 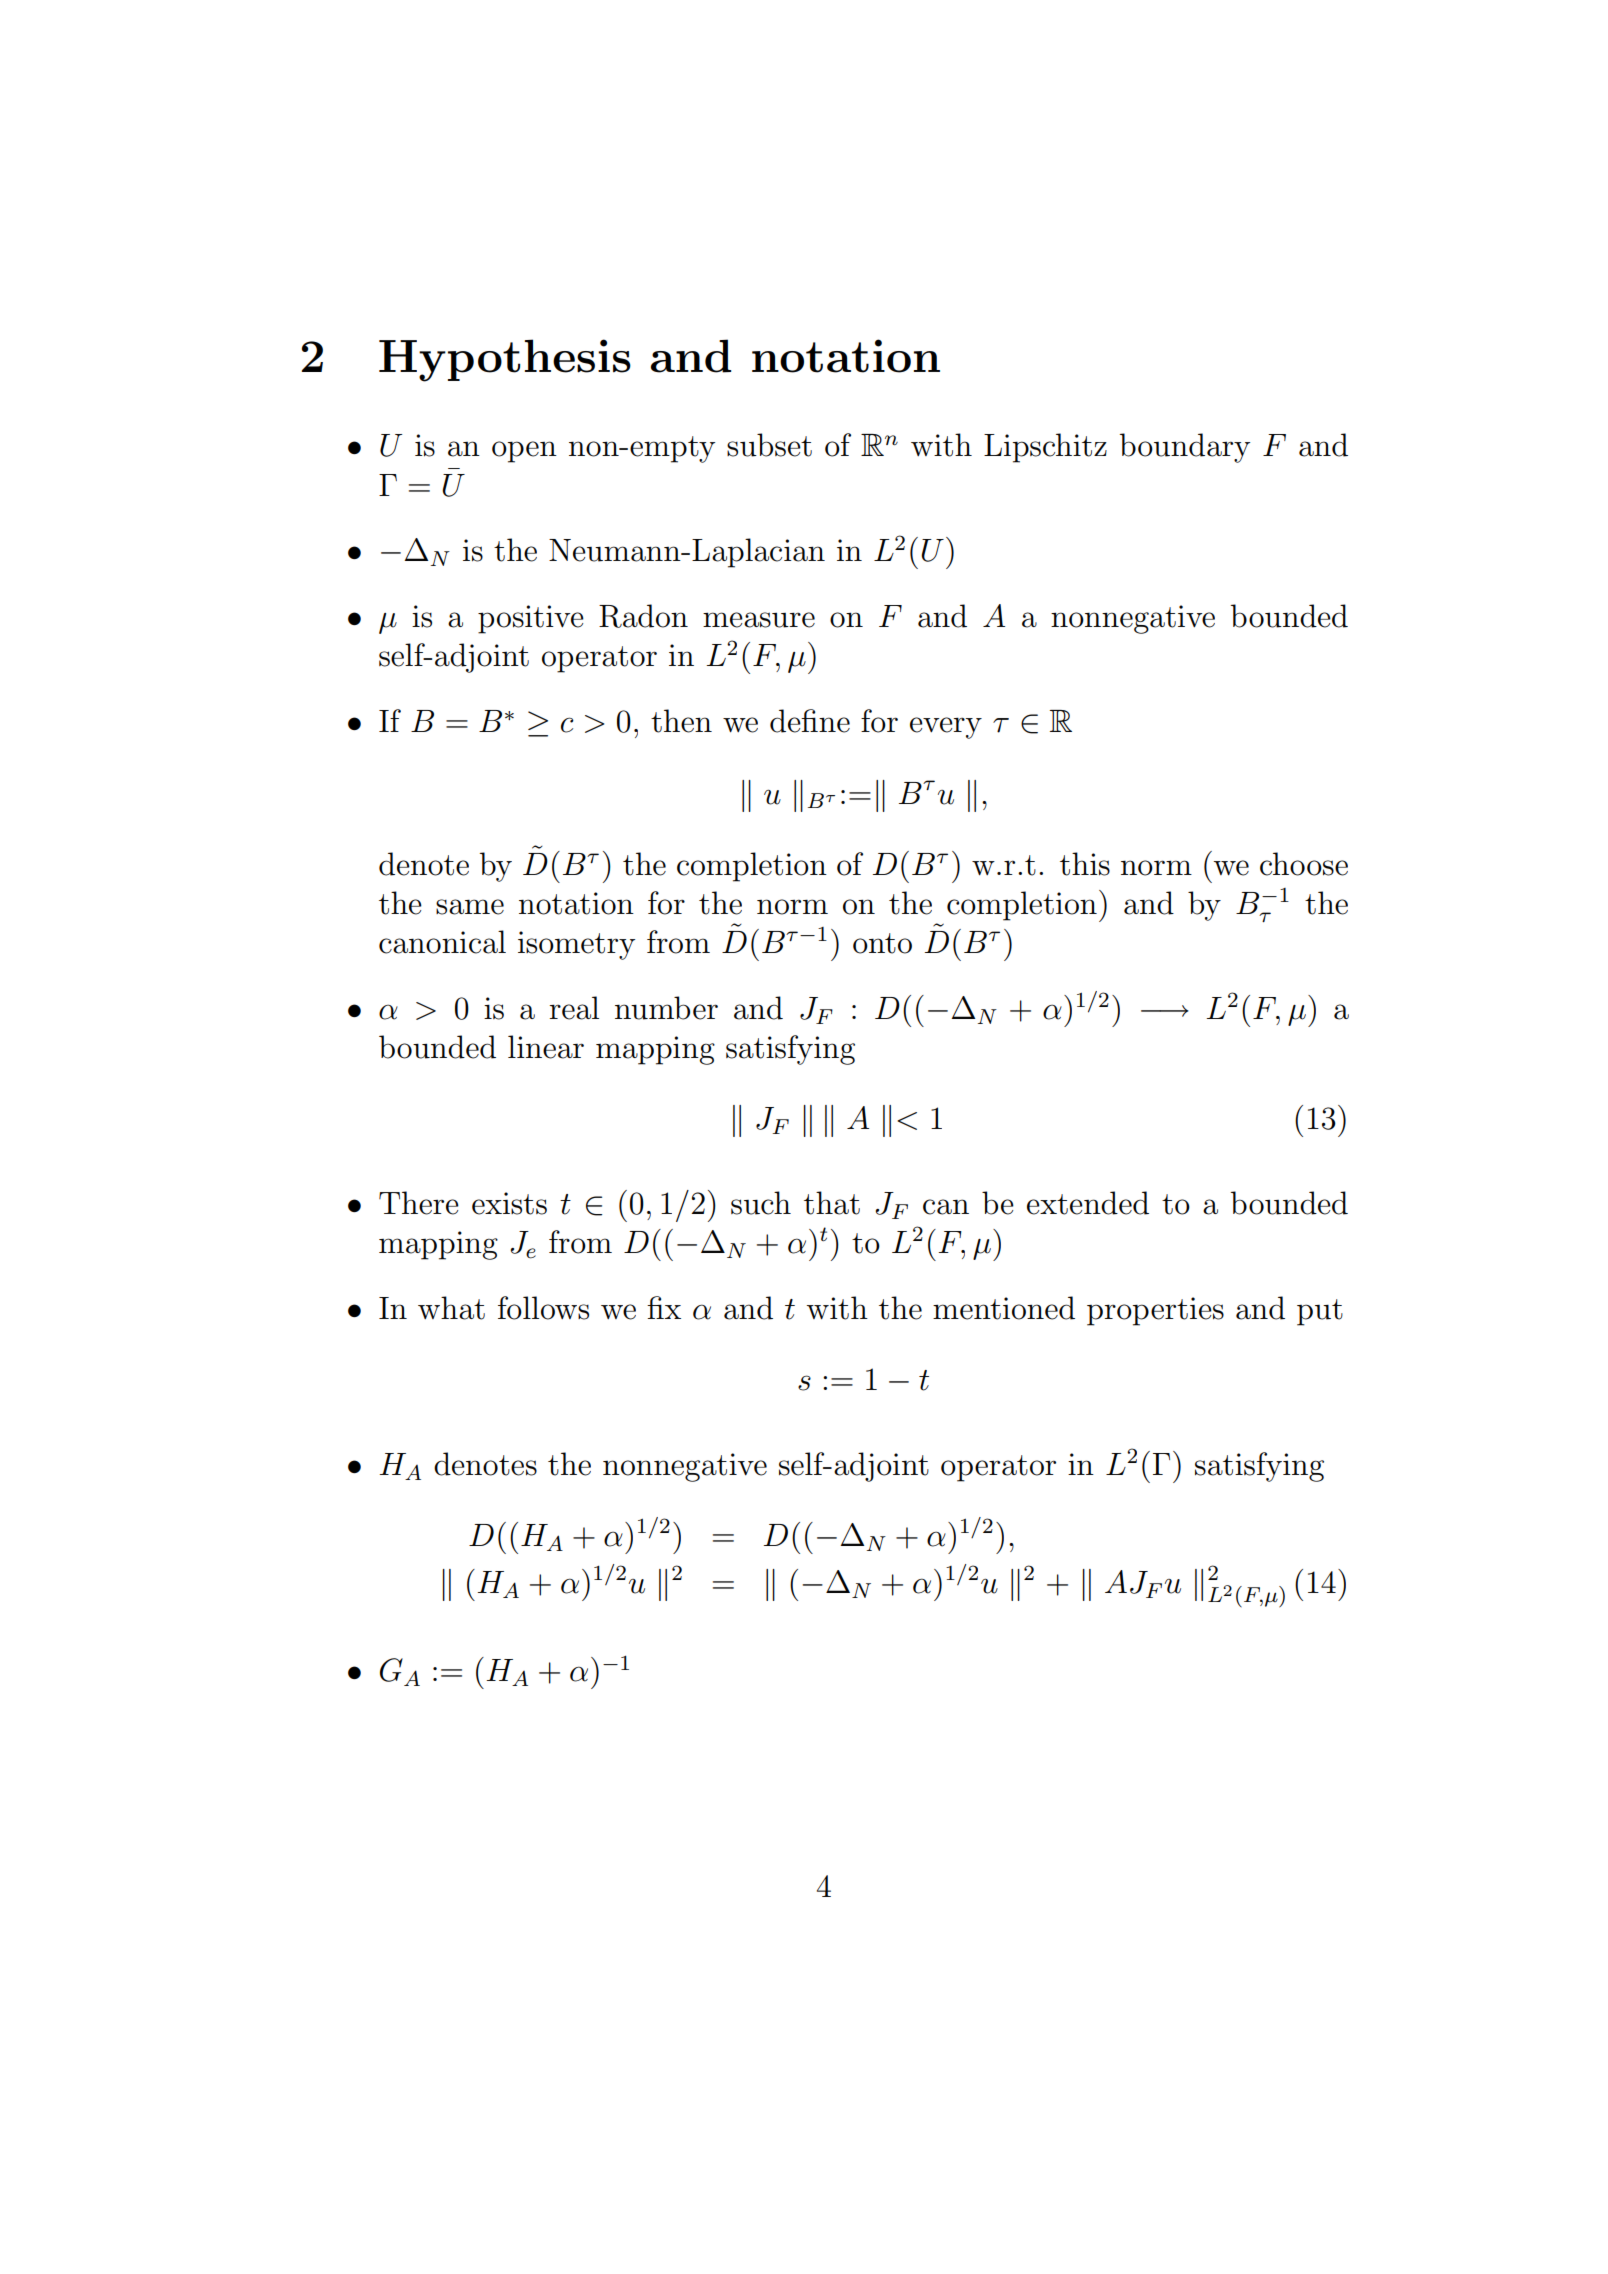 I want to click on choose, so click(x=1304, y=864).
